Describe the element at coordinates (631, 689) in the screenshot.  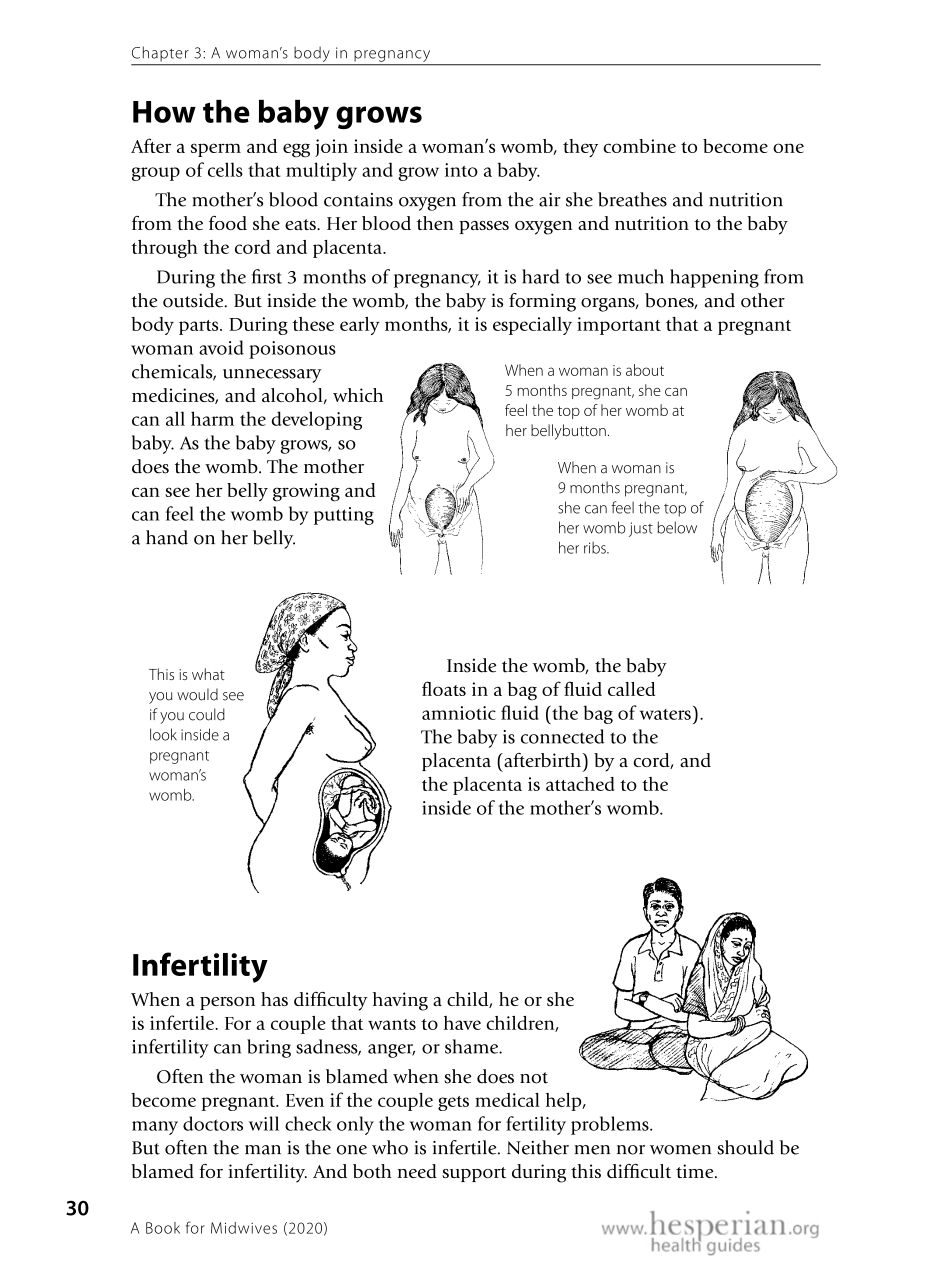
I see `called` at that location.
